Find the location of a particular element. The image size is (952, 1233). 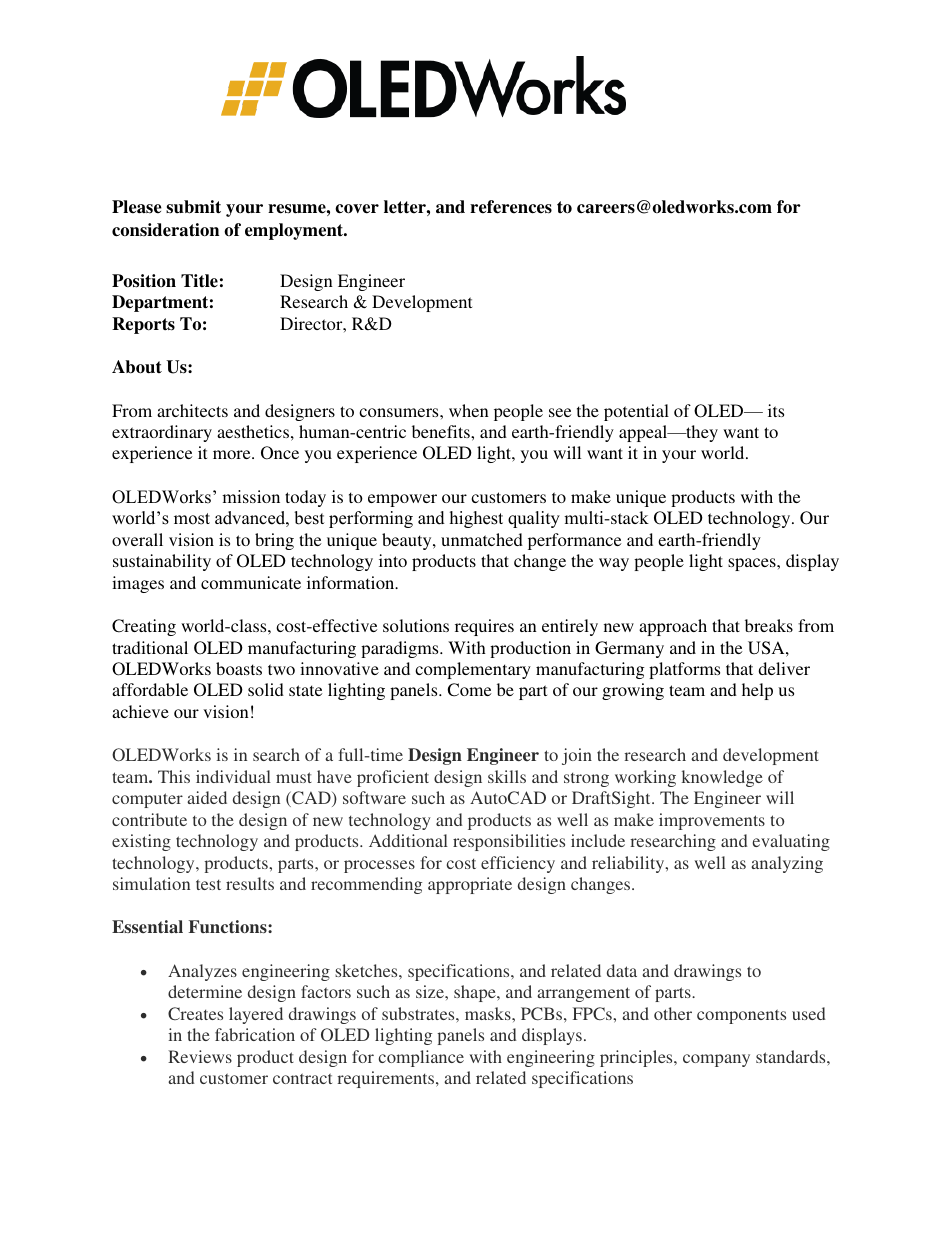

breaks is located at coordinates (769, 625).
